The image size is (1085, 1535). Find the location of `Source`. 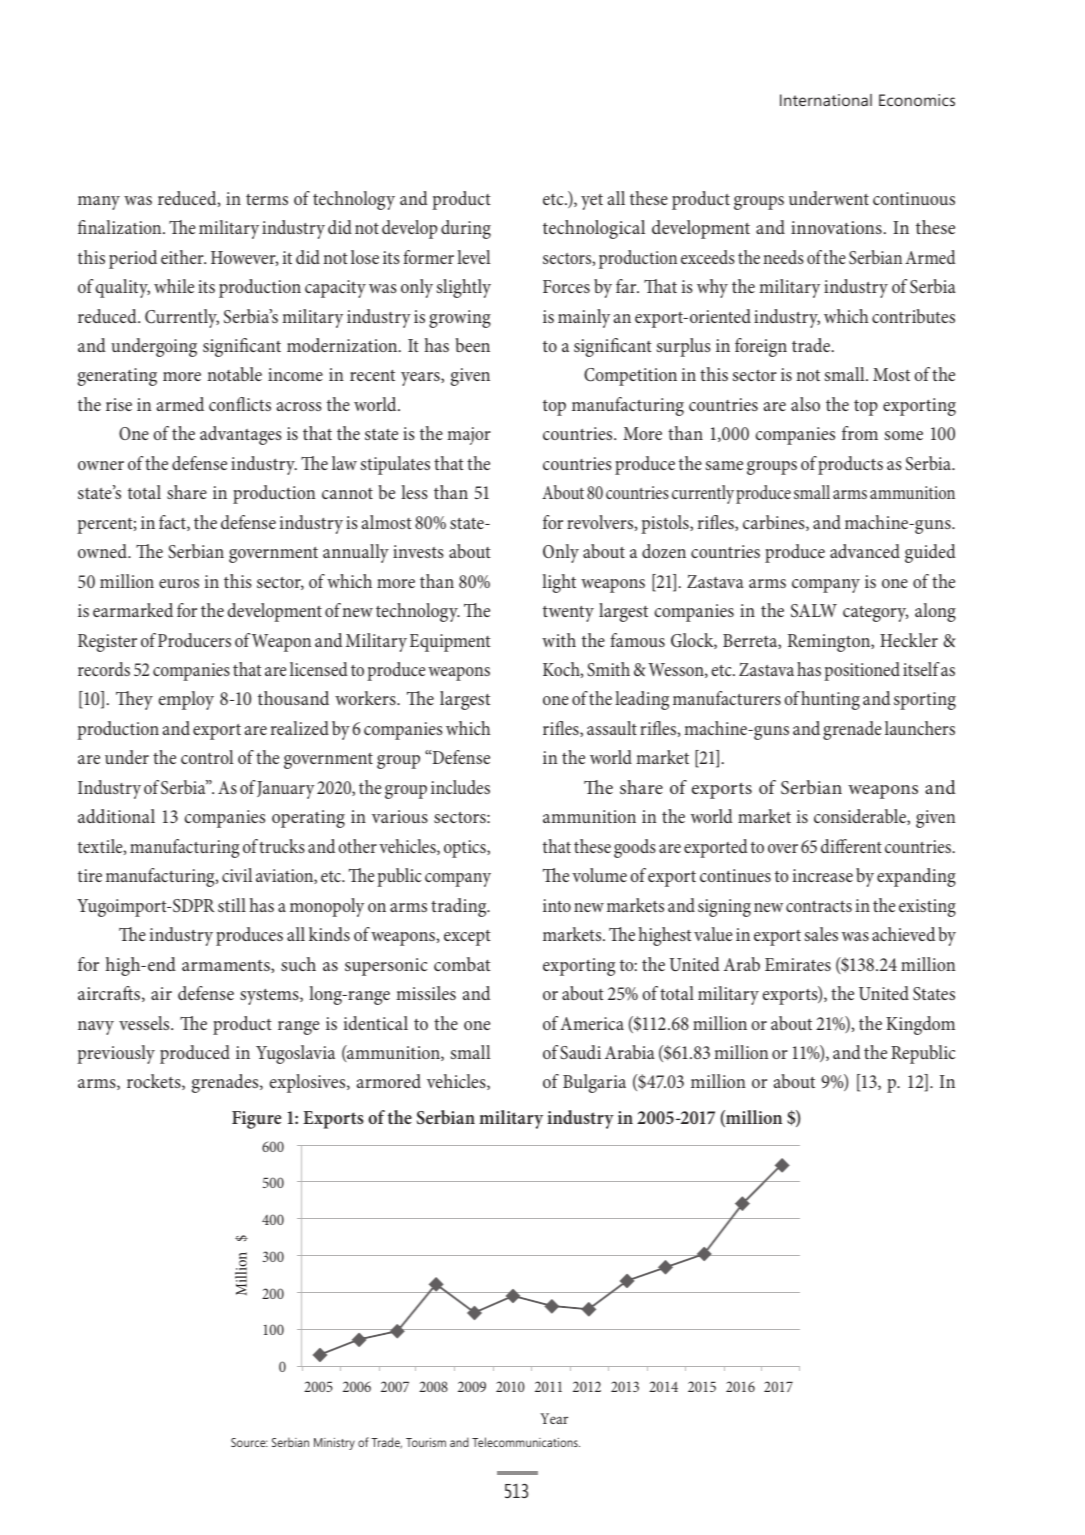

Source is located at coordinates (249, 1442).
